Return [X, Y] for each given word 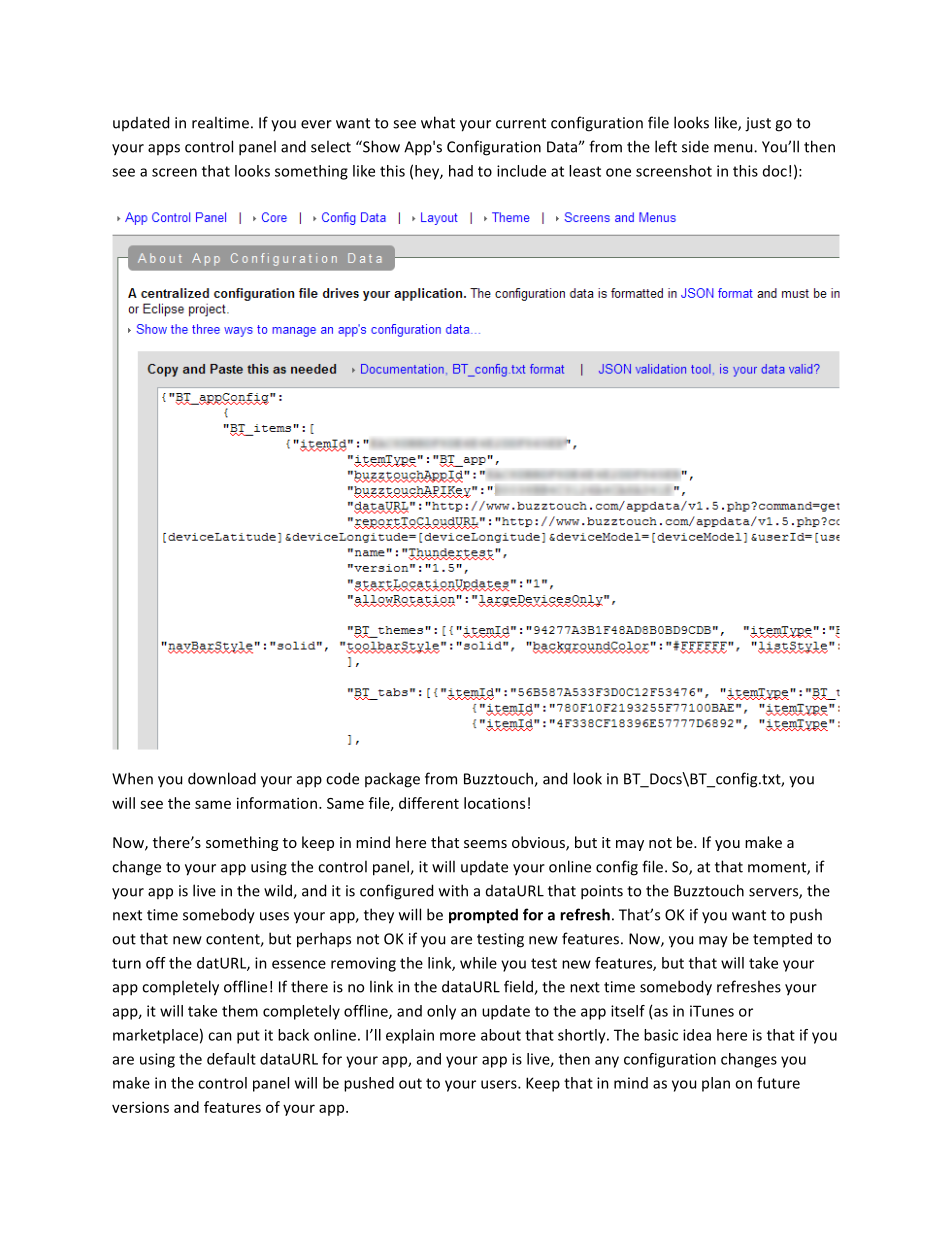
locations [494, 803]
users [500, 1084]
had [461, 171]
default [231, 1059]
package [392, 780]
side [695, 147]
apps [164, 149]
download [222, 778]
